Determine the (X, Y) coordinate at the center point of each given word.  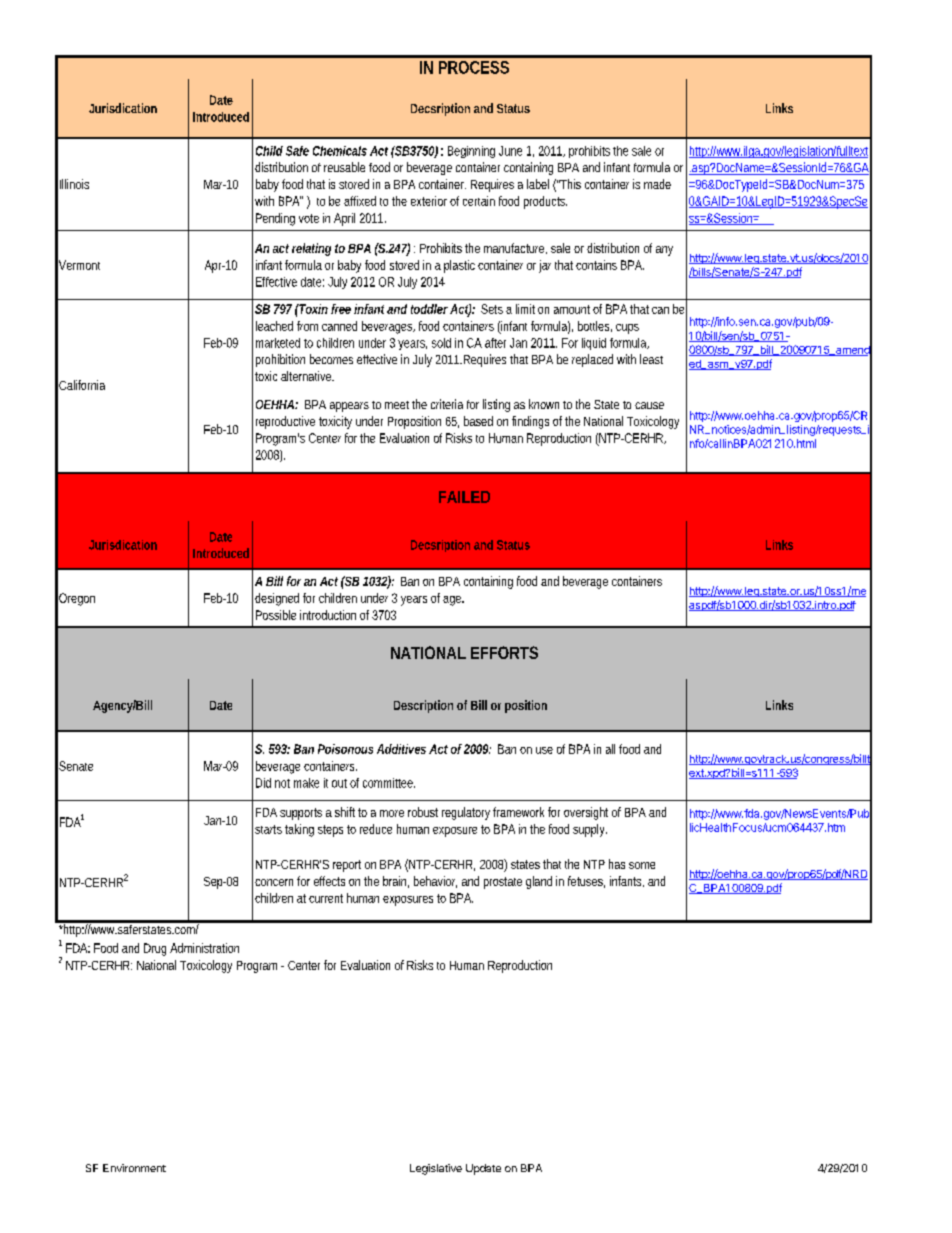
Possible (276, 615)
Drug (155, 949)
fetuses (586, 882)
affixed (360, 201)
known (544, 404)
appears (349, 407)
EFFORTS (504, 652)
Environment (134, 1168)
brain (396, 882)
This (570, 184)
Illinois (74, 184)
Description (423, 706)
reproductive (285, 422)
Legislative (436, 1169)
